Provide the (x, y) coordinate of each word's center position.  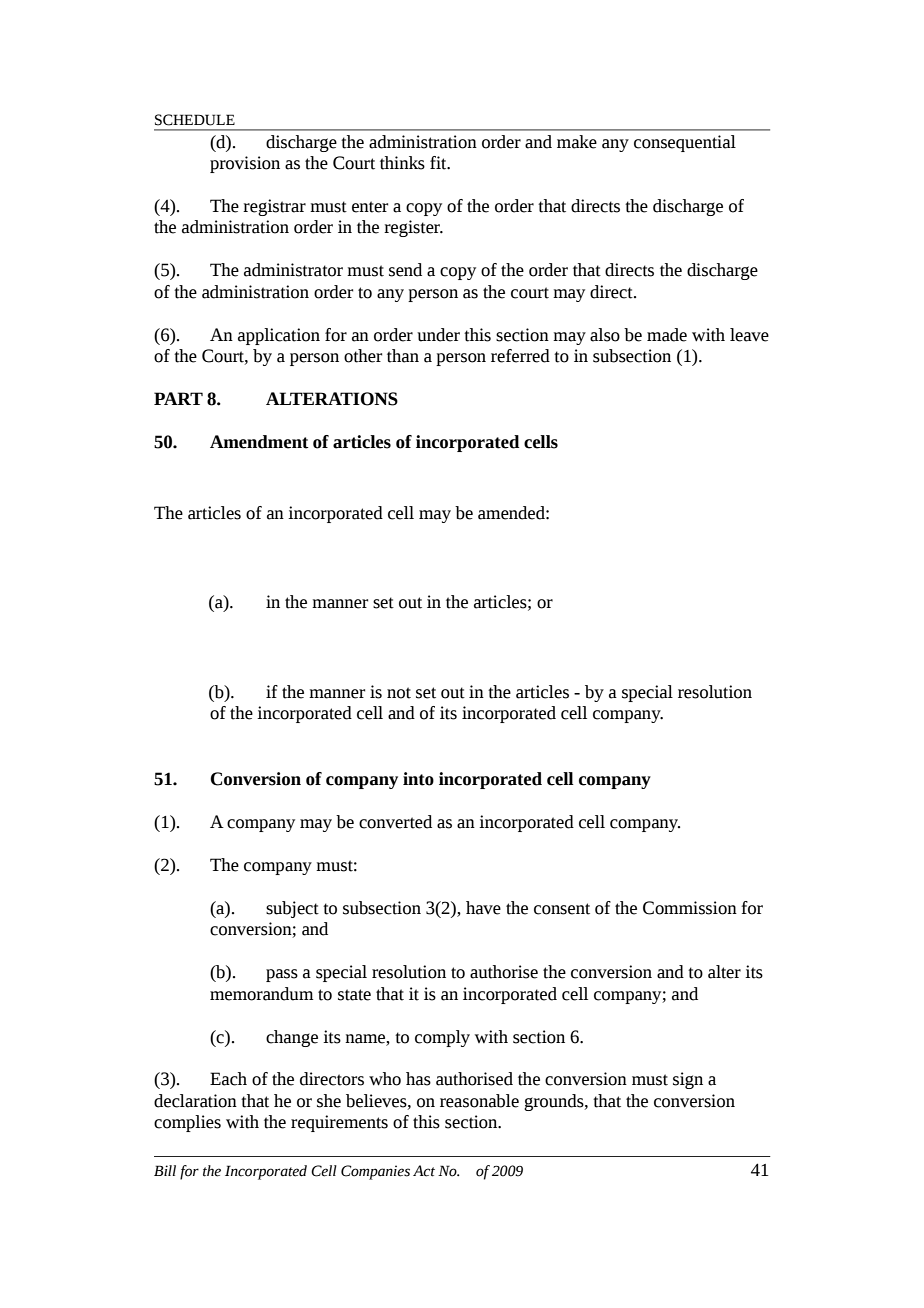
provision (245, 164)
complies (187, 1123)
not (399, 693)
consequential (685, 143)
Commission (690, 908)
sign (688, 1080)
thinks (402, 163)
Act (424, 1171)
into (418, 779)
